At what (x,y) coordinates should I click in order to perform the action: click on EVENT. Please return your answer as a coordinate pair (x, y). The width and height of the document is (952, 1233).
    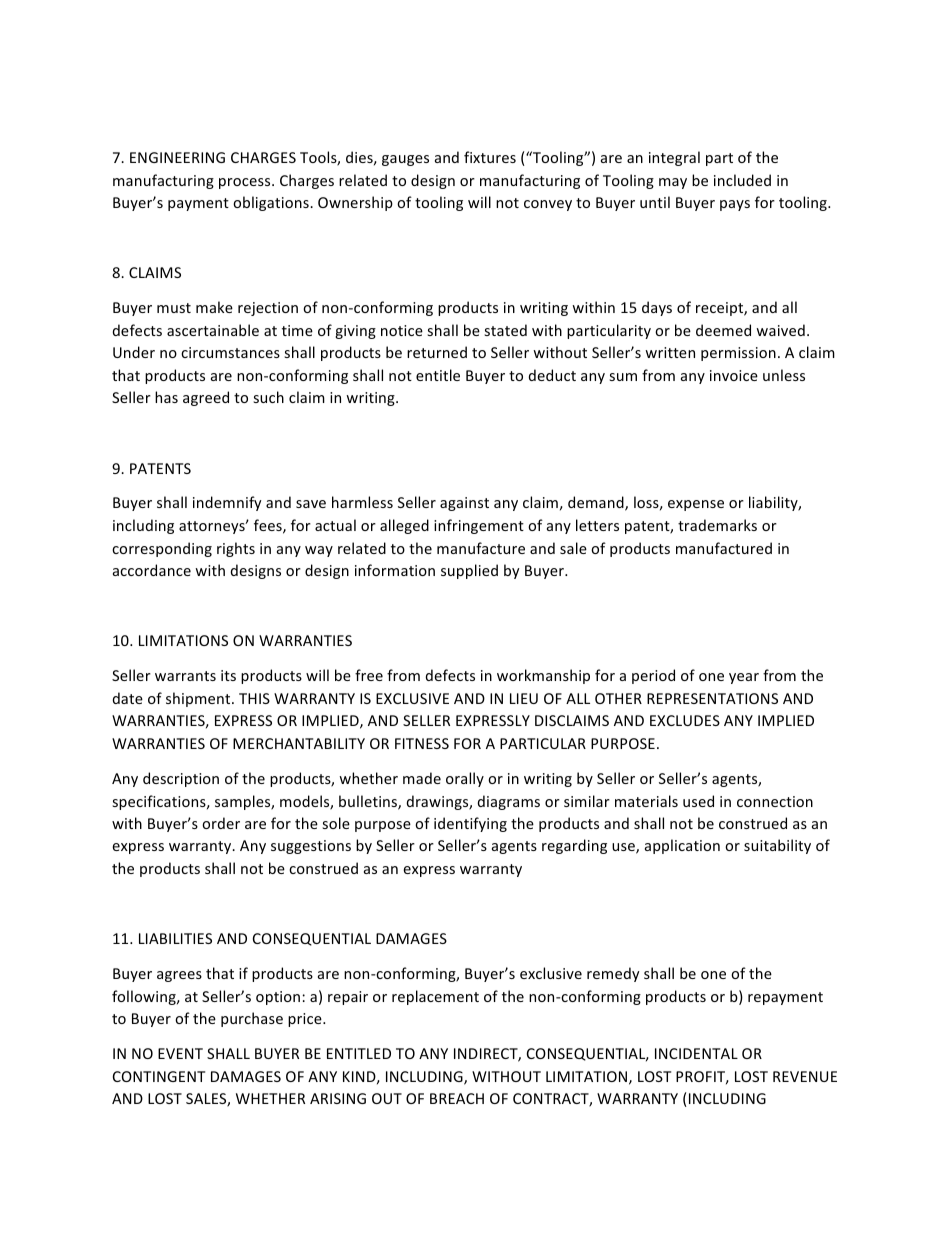
    Looking at the image, I should click on (180, 1053).
